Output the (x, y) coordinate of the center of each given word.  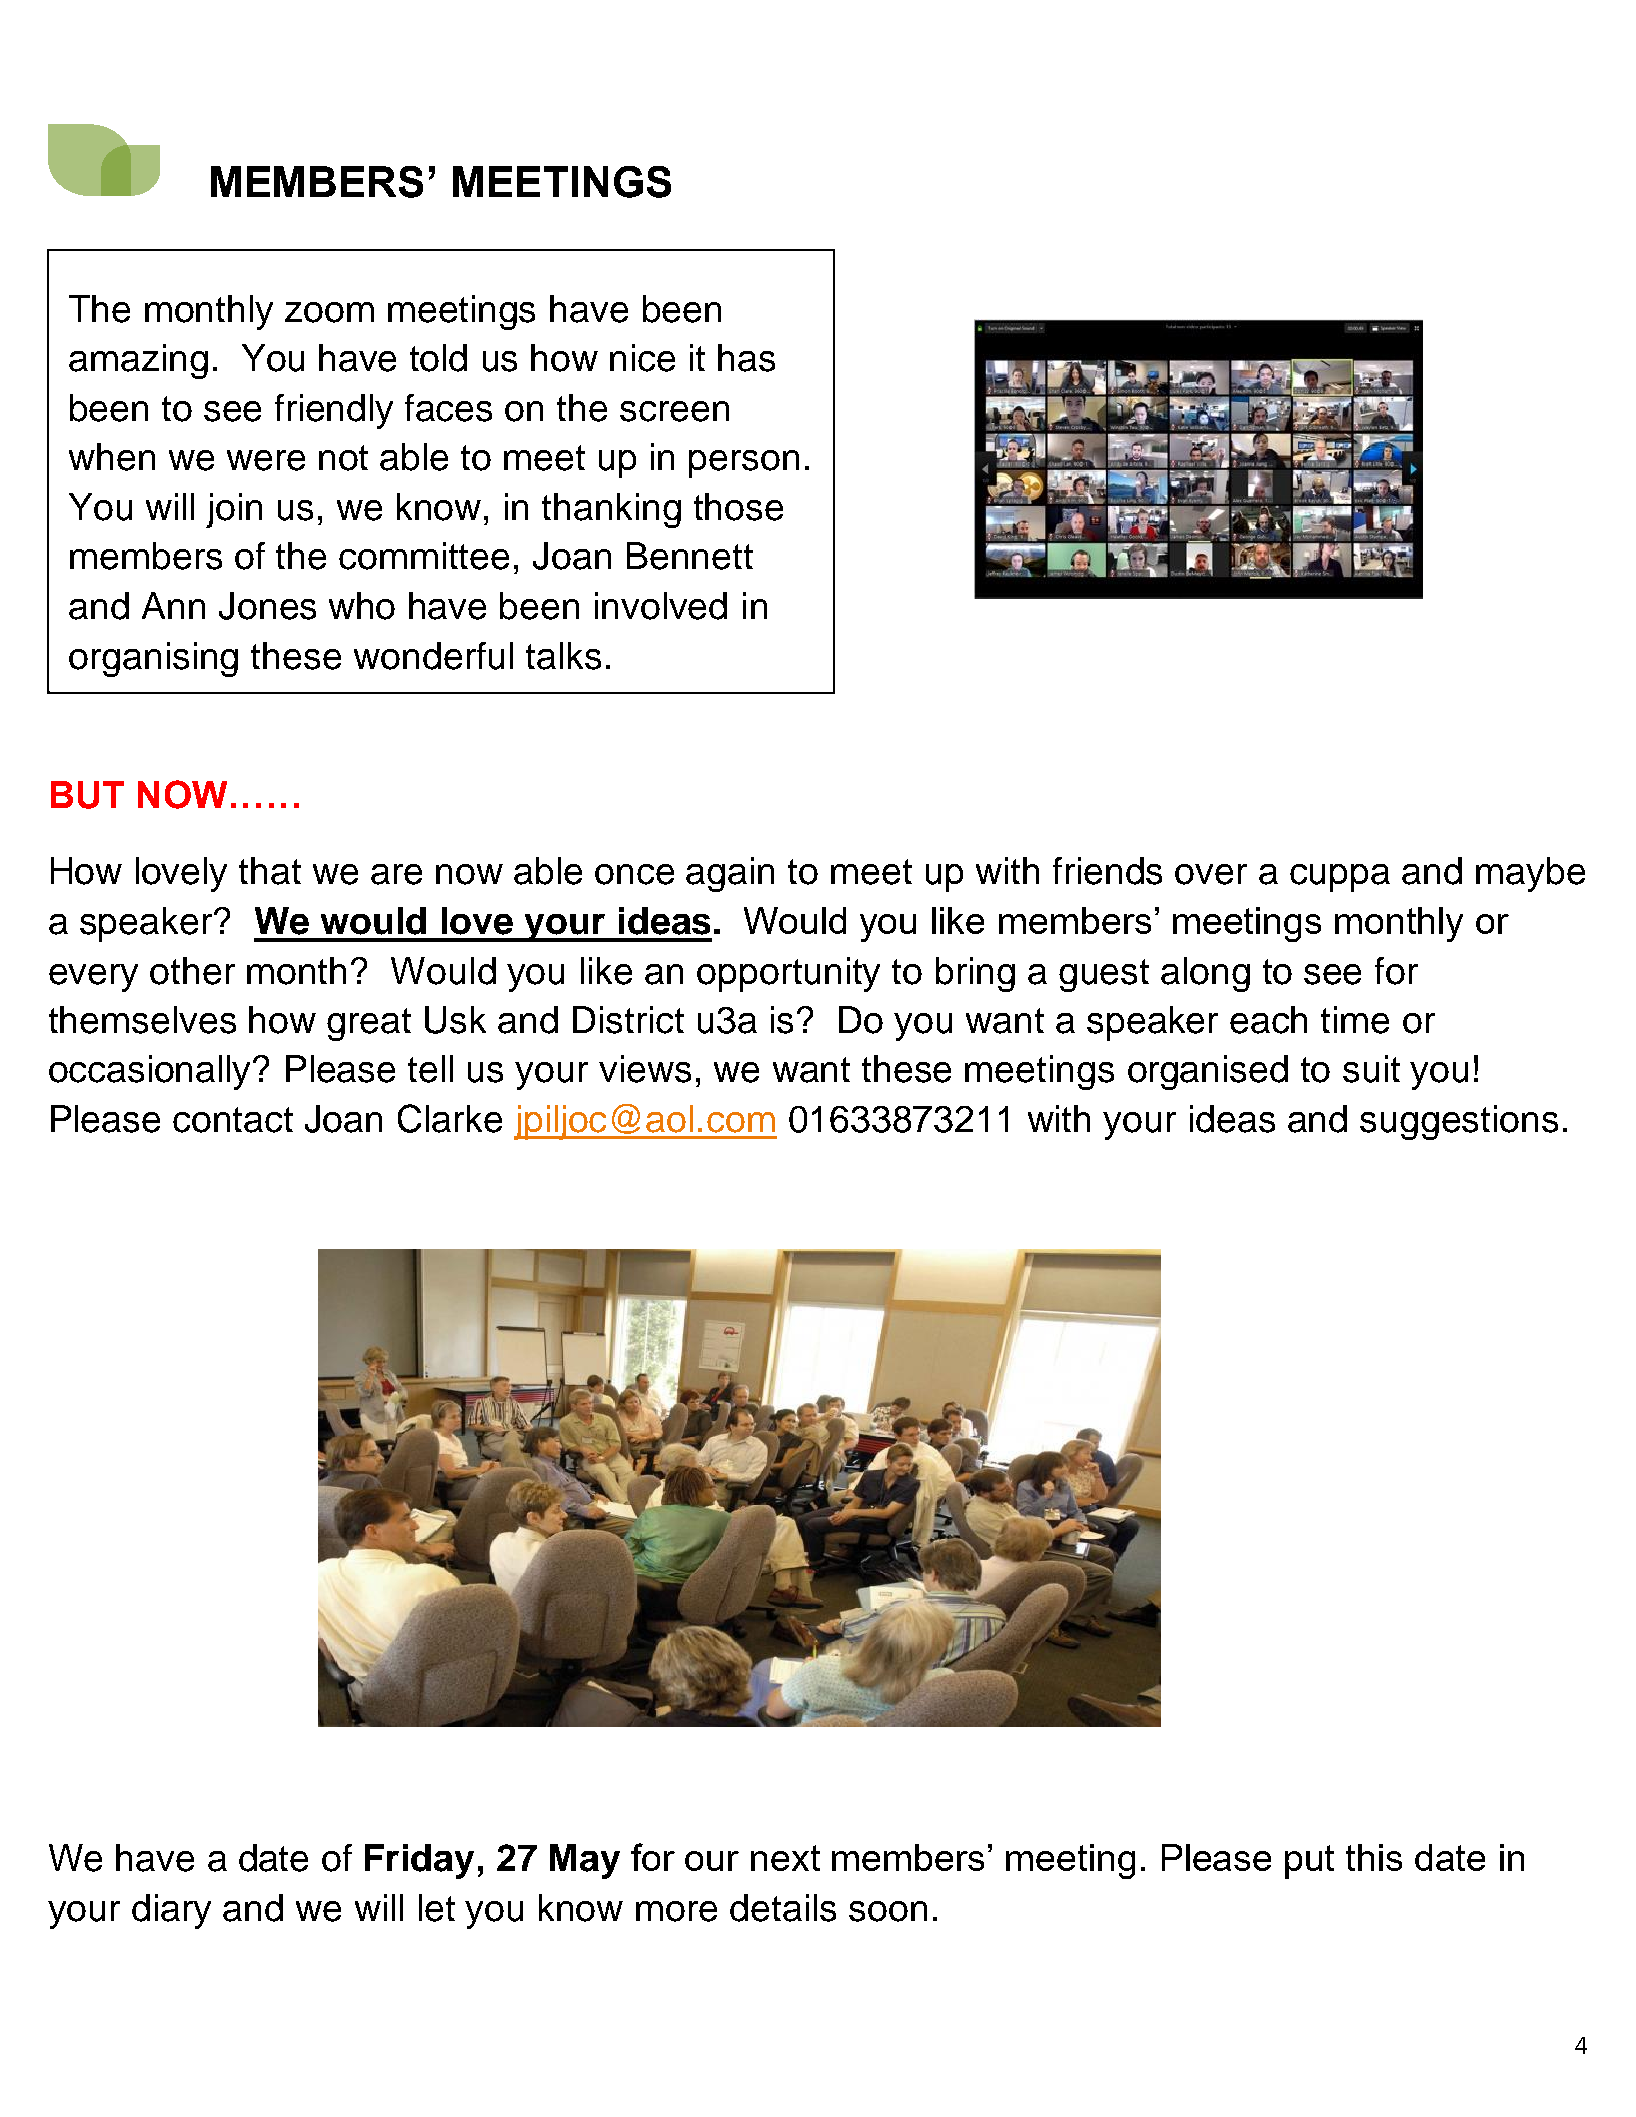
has (746, 358)
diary (171, 1911)
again (730, 874)
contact (233, 1120)
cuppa (1340, 878)
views (645, 1069)
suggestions (1459, 1122)
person (744, 464)
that (270, 871)
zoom (329, 312)
